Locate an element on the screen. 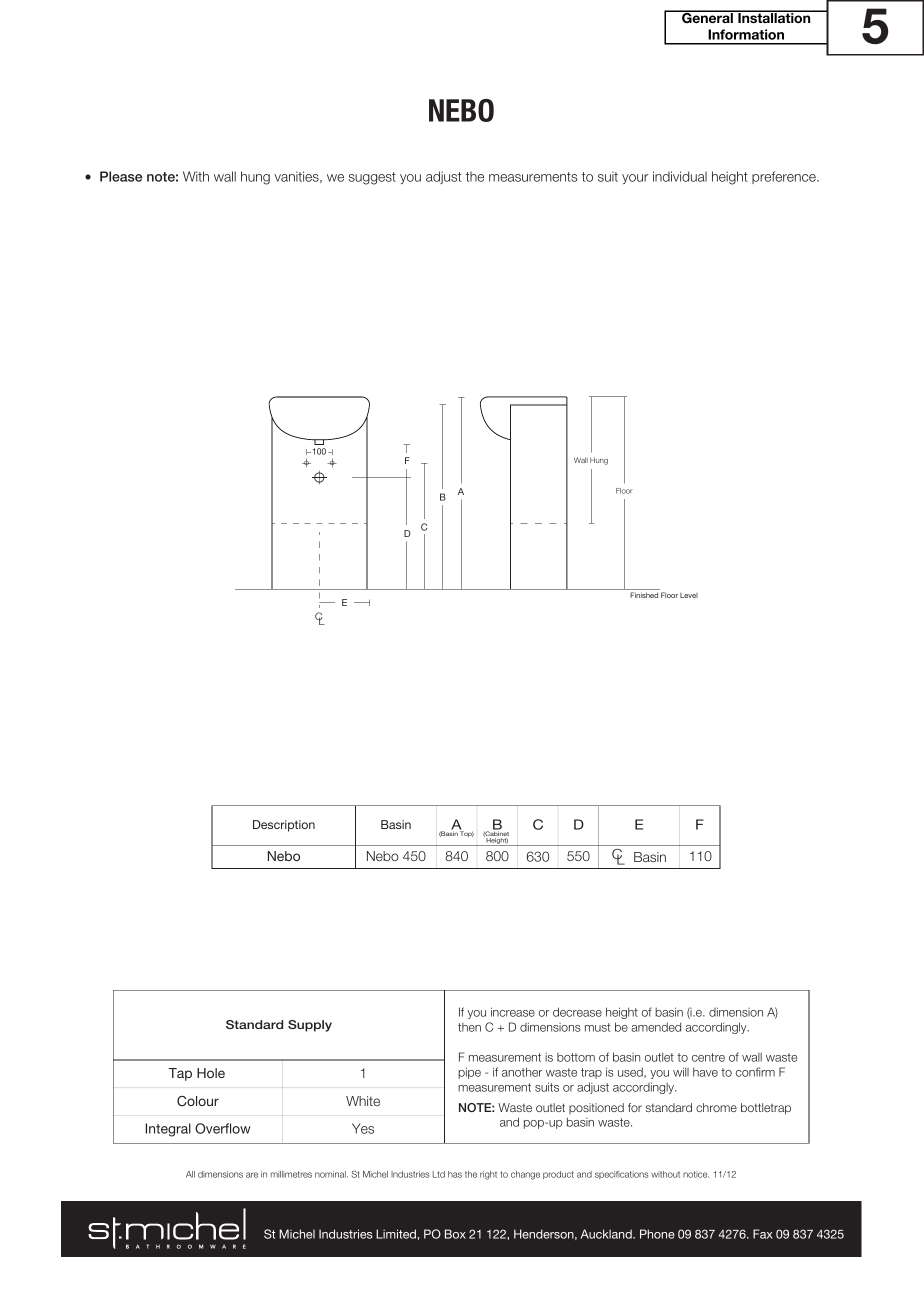  Finished is located at coordinates (644, 595).
